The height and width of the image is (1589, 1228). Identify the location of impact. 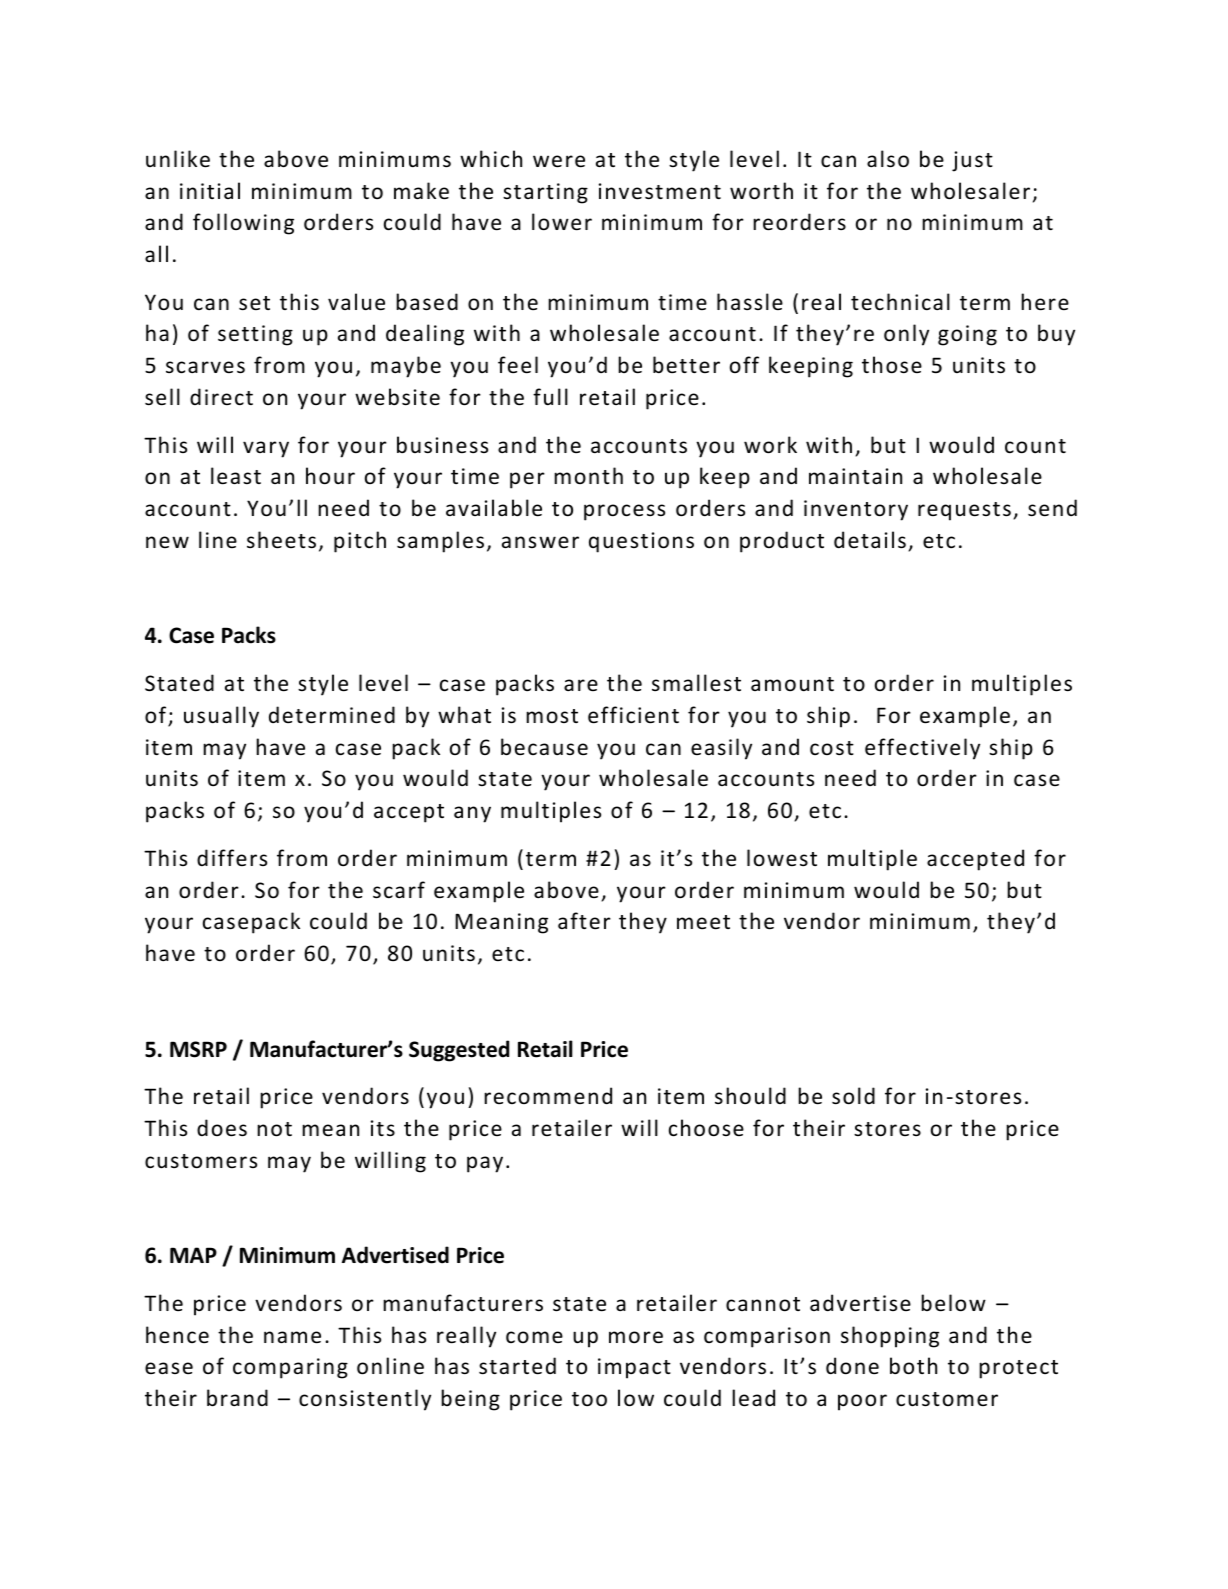
(634, 1368).
